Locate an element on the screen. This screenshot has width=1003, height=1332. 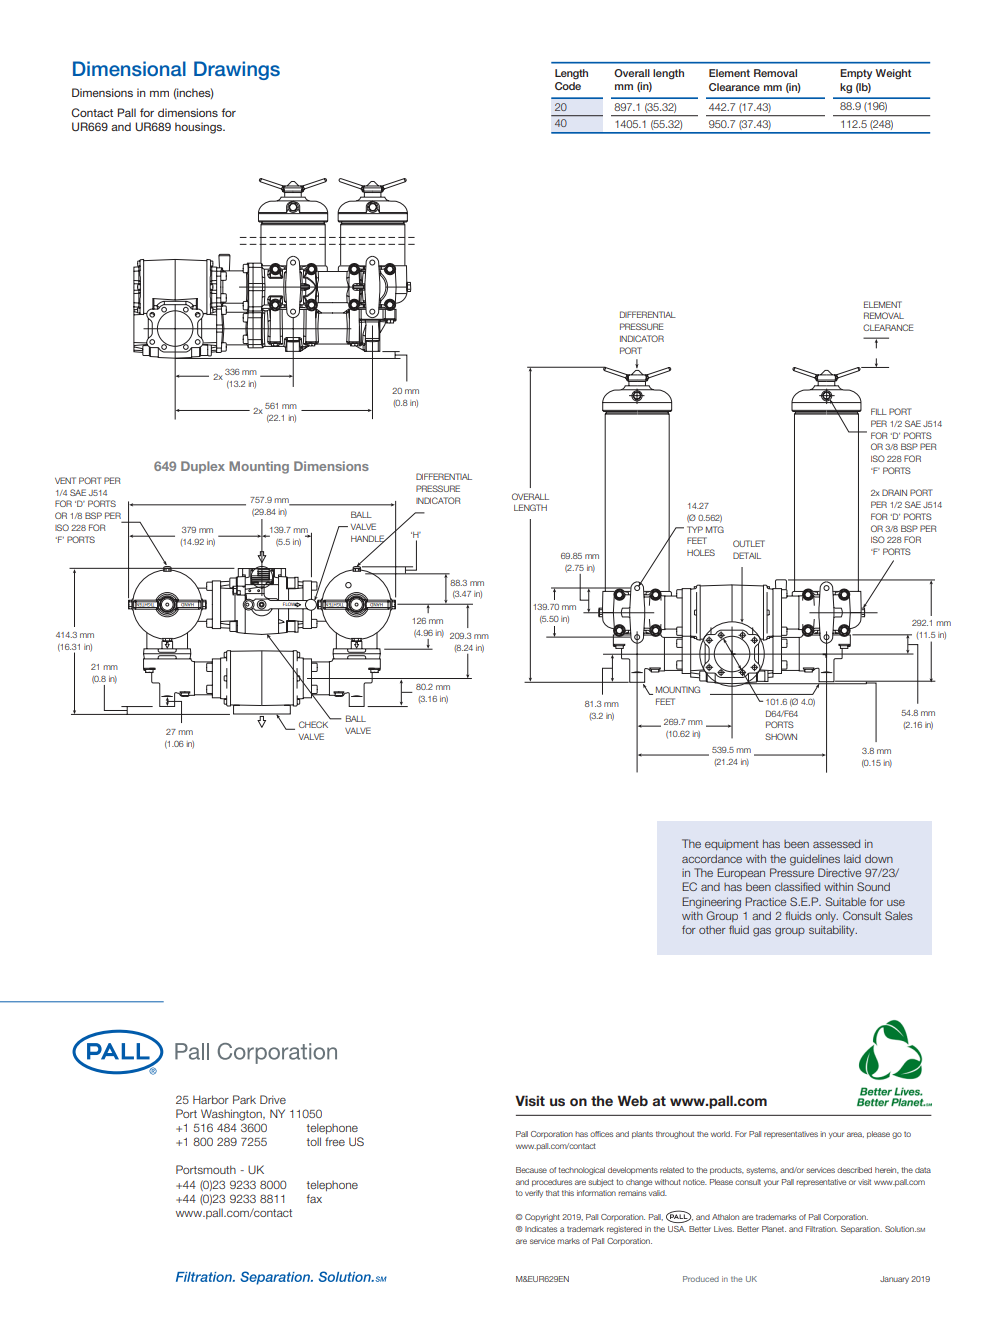
Code is located at coordinates (568, 86).
